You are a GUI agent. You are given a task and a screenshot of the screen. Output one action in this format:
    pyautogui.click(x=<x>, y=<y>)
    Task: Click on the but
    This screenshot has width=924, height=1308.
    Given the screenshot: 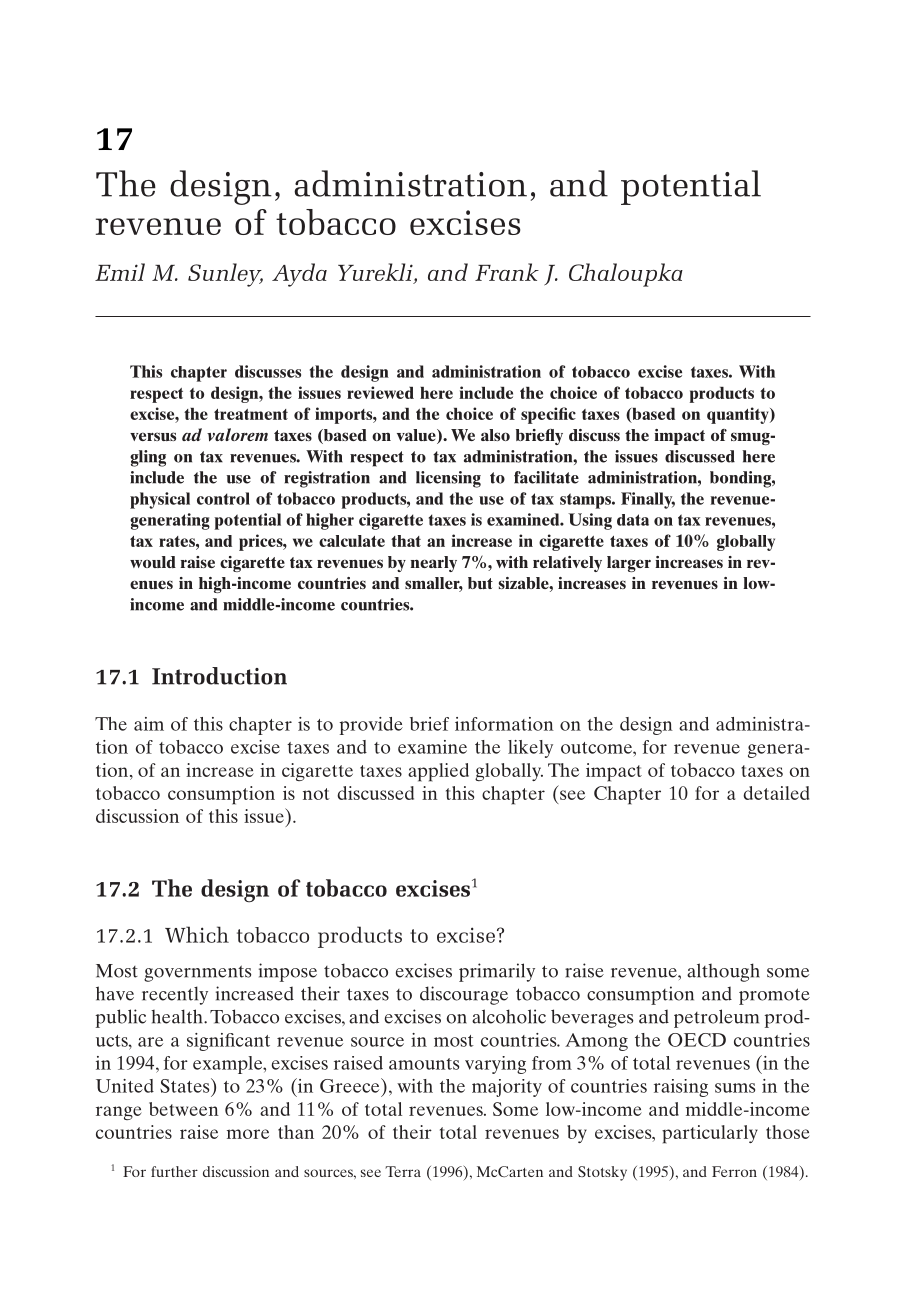 What is the action you would take?
    pyautogui.click(x=480, y=583)
